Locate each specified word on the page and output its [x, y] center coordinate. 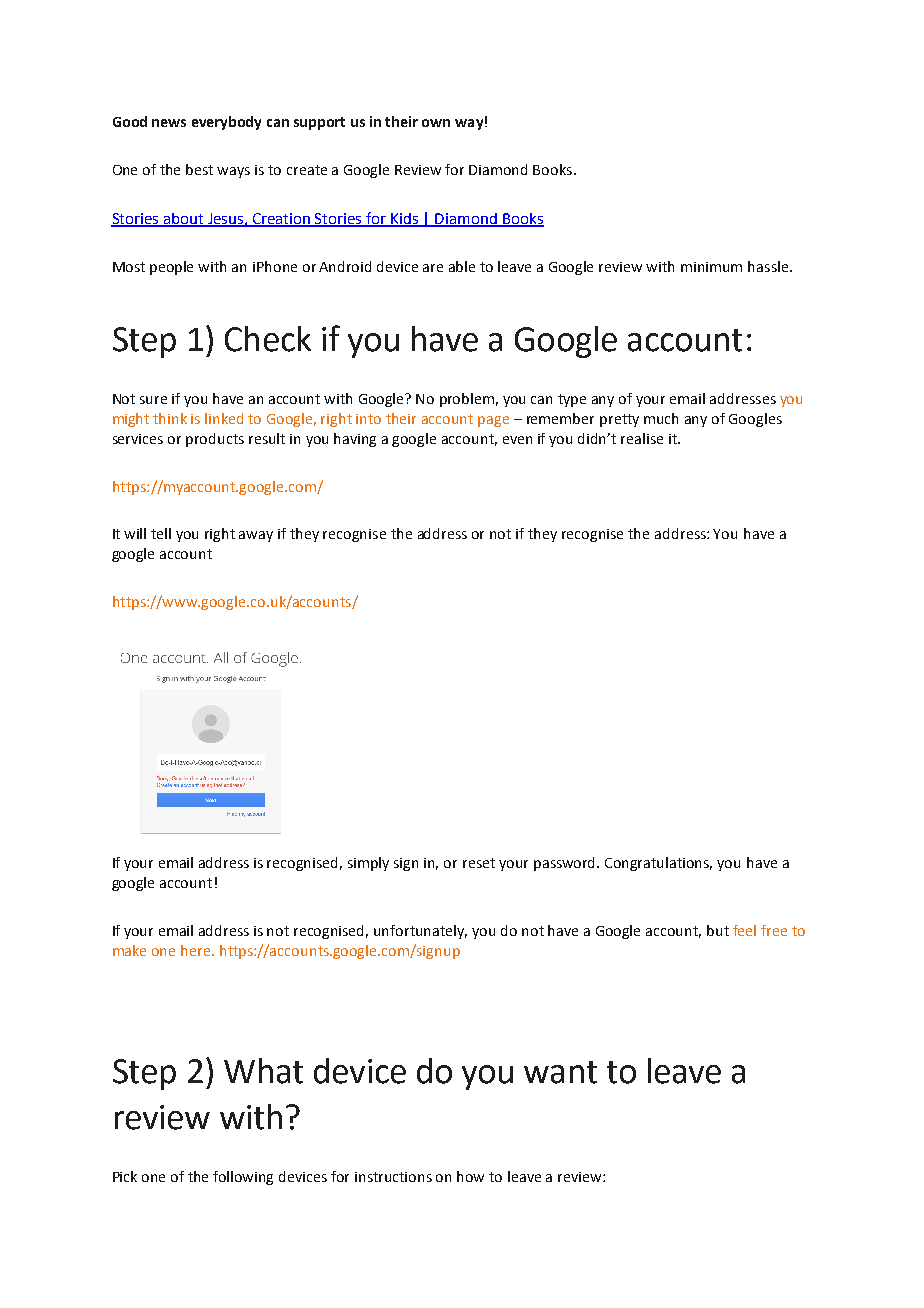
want [560, 1072]
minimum [711, 267]
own [436, 123]
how [470, 1176]
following [243, 1178]
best [199, 169]
